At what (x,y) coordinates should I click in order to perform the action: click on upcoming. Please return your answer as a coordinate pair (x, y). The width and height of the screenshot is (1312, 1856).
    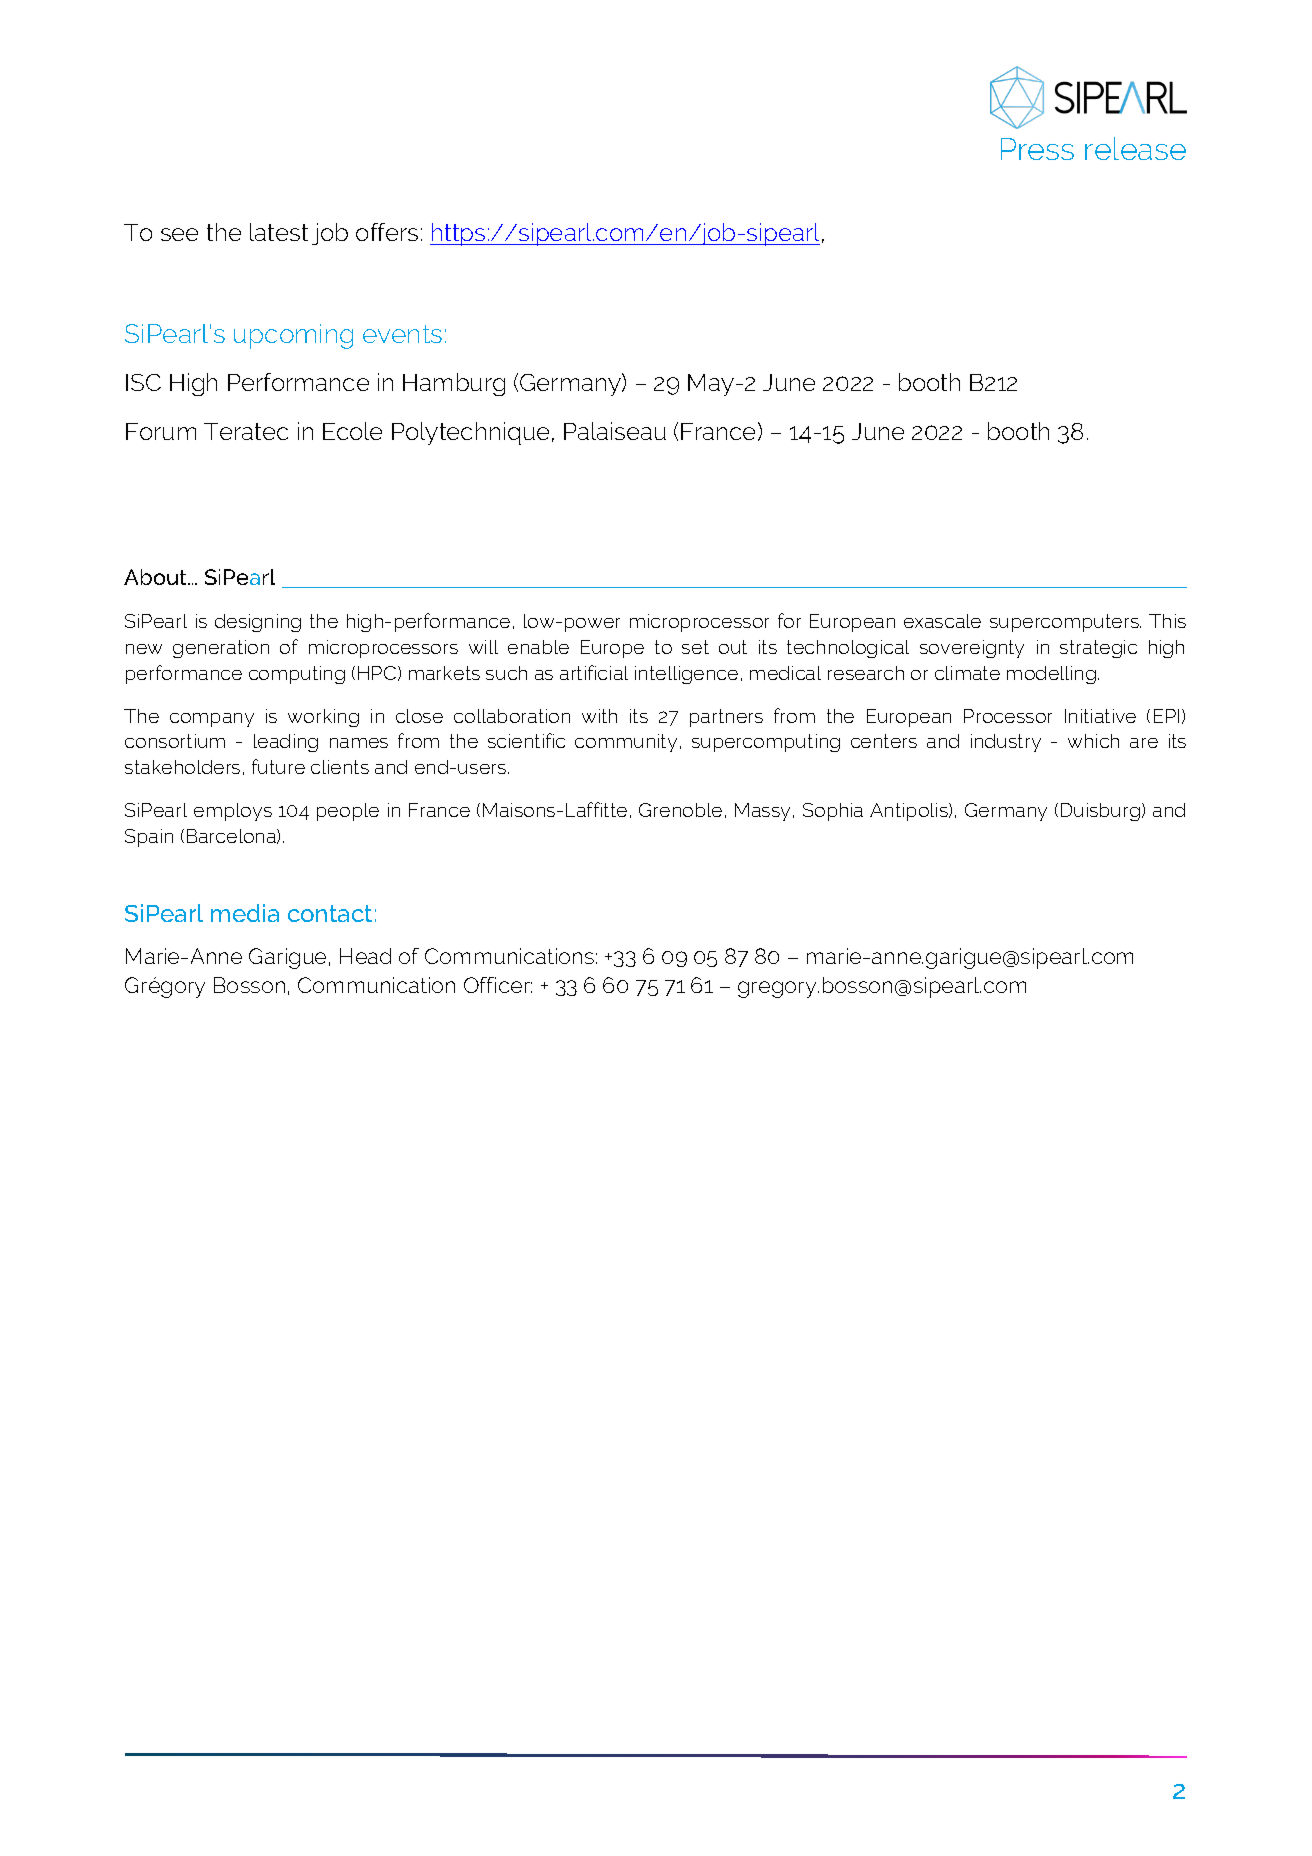
    Looking at the image, I should click on (293, 336).
